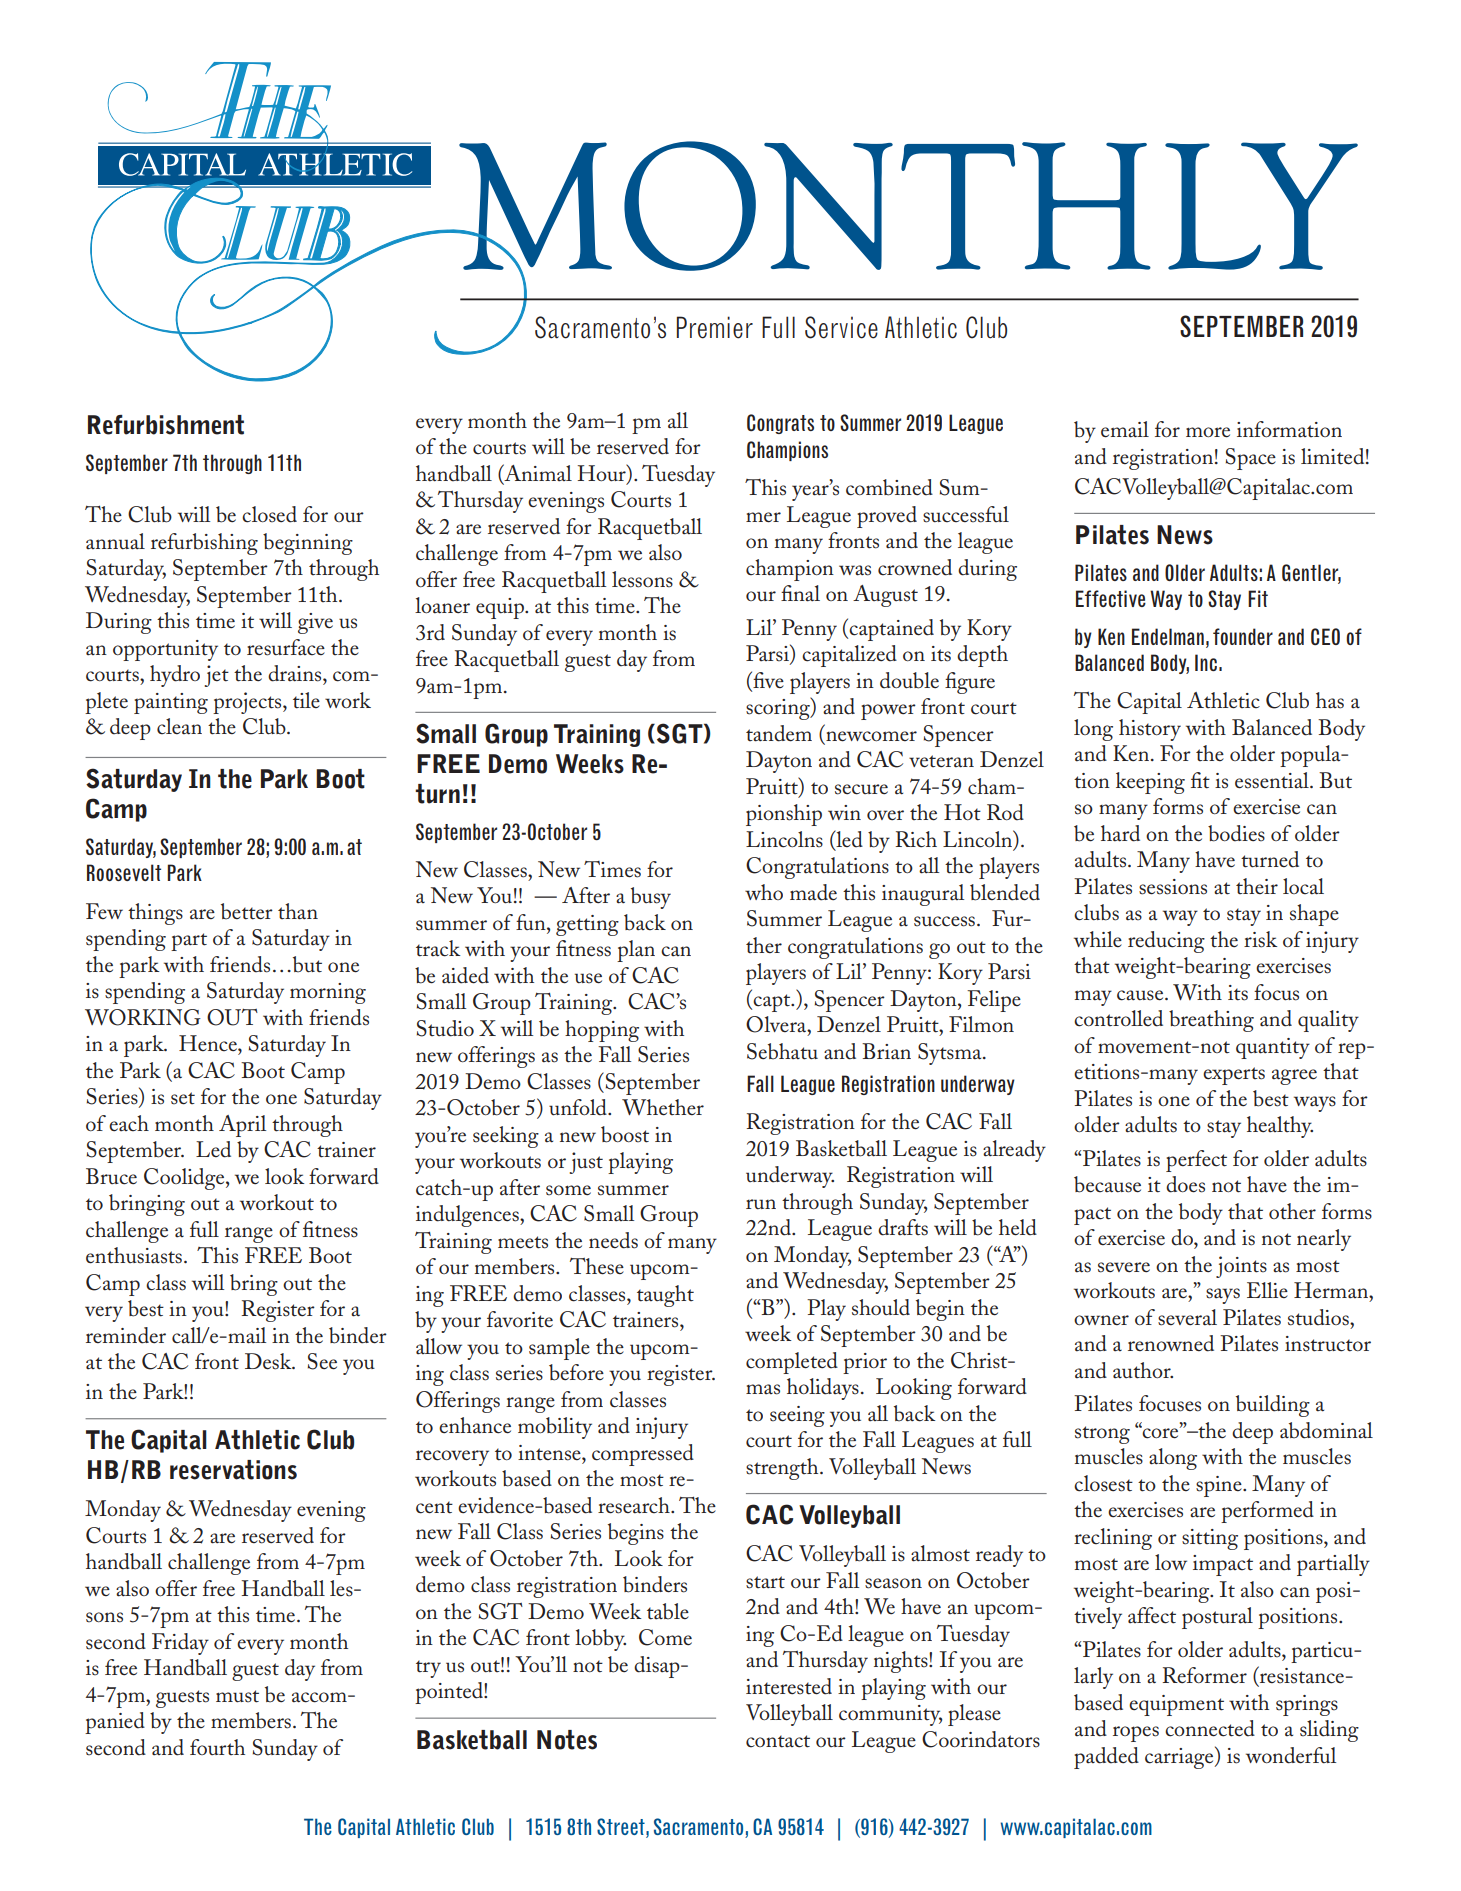 This screenshot has height=1891, width=1461. What do you see at coordinates (665, 1296) in the screenshot?
I see `taught` at bounding box center [665, 1296].
